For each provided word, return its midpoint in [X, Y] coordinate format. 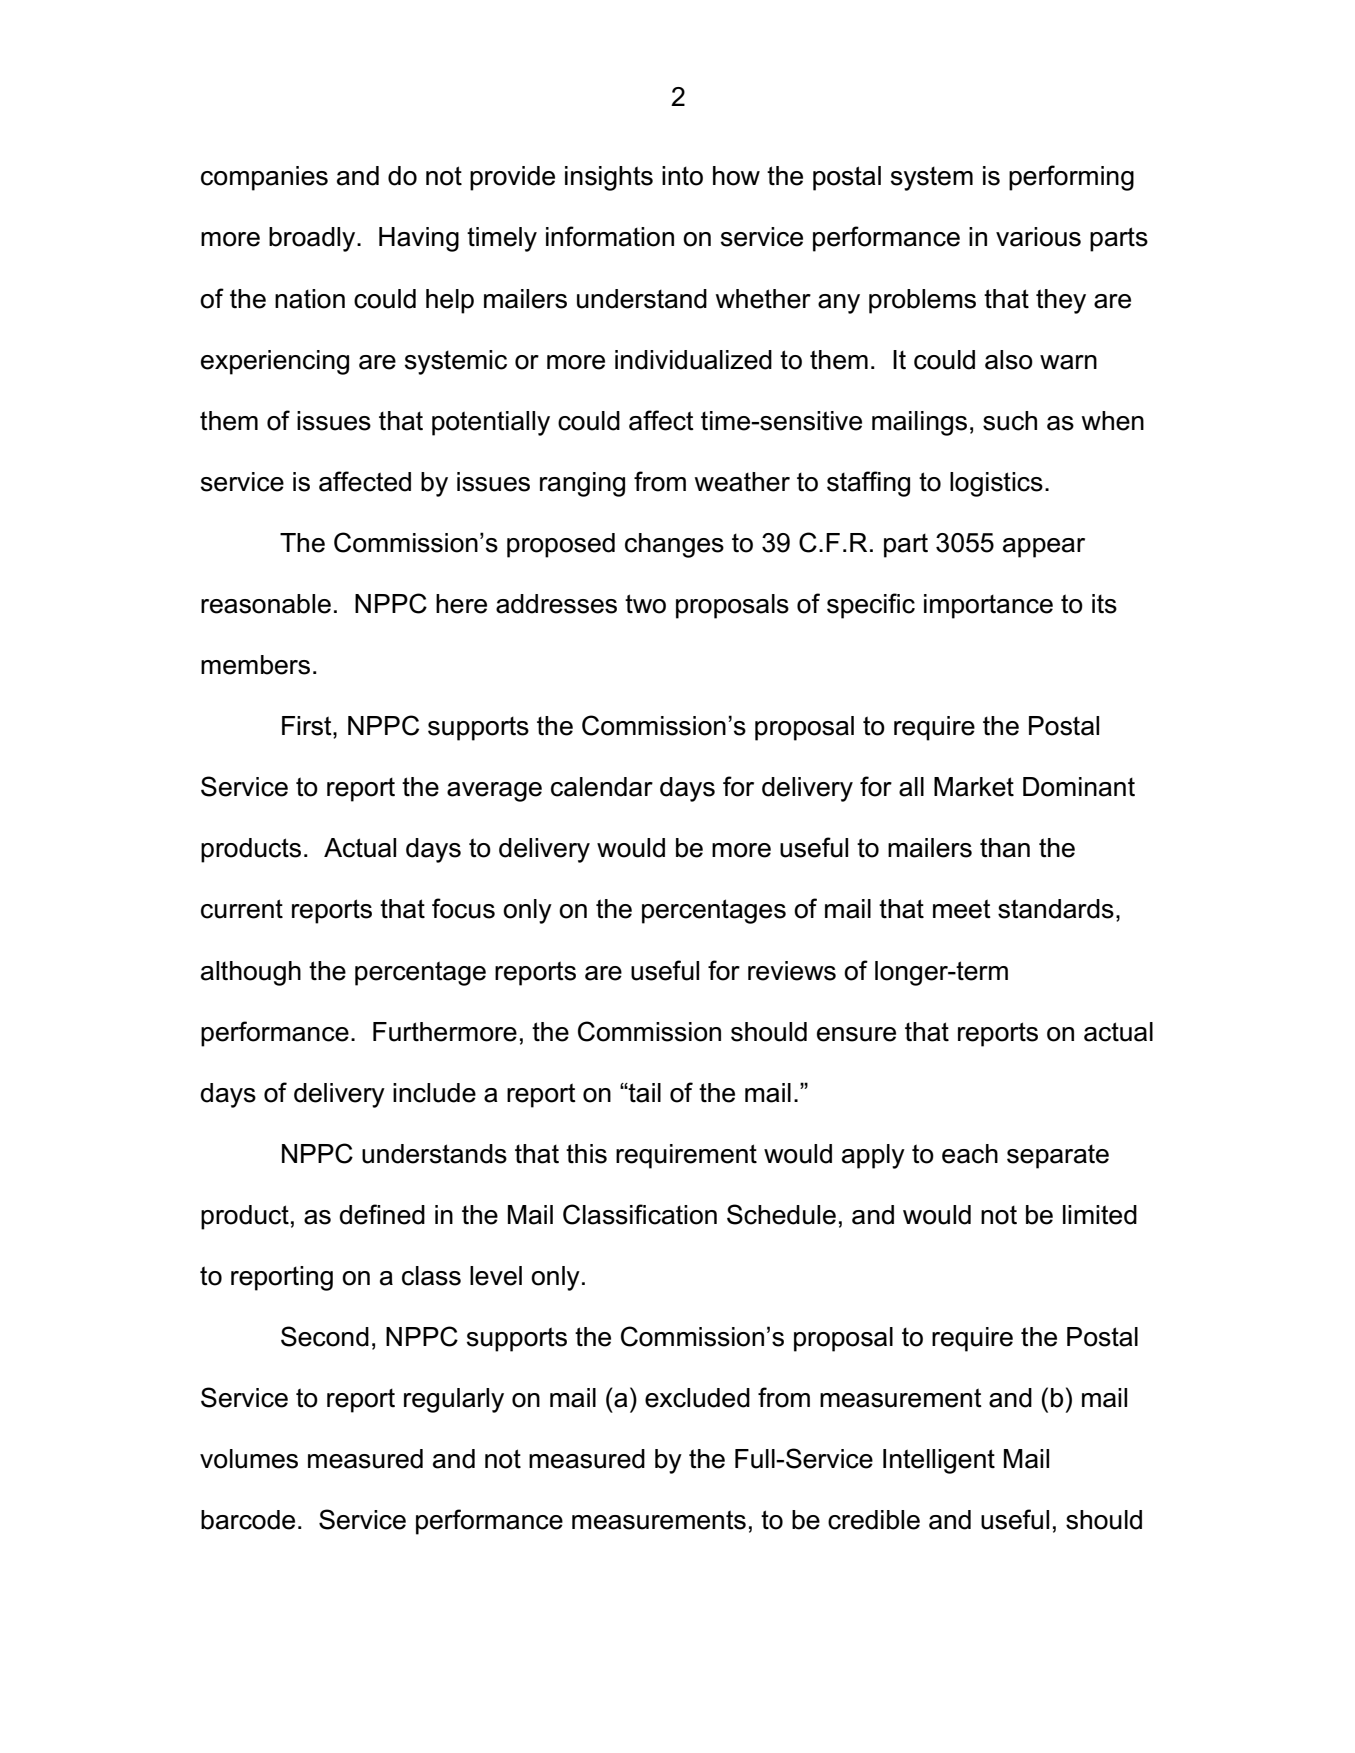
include [434, 1093]
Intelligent [939, 1461]
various [1038, 237]
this [586, 1154]
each [970, 1154]
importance [988, 606]
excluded [697, 1398]
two [645, 604]
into [682, 176]
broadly [313, 239]
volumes [249, 1459]
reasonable [266, 604]
